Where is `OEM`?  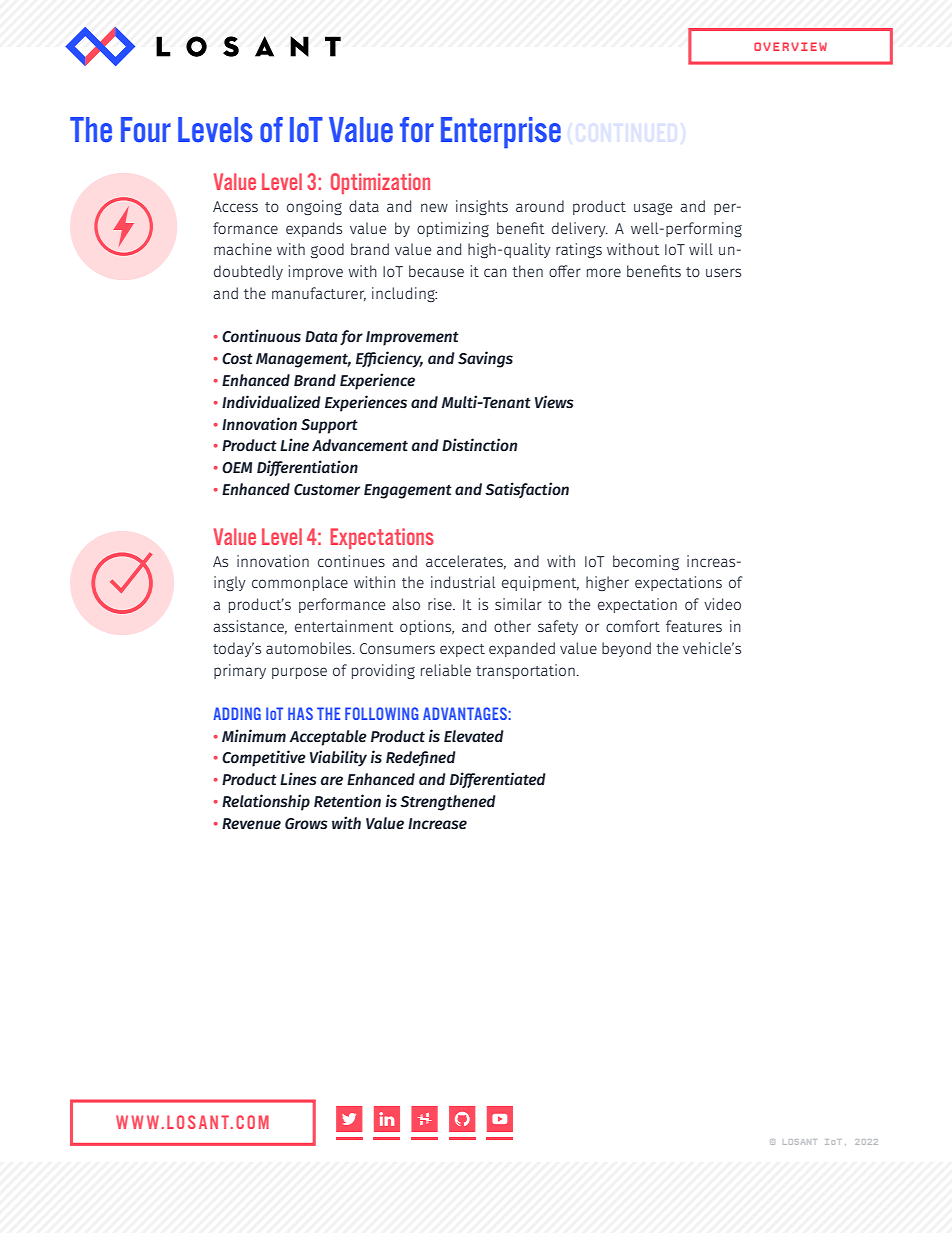
OEM is located at coordinates (237, 468).
